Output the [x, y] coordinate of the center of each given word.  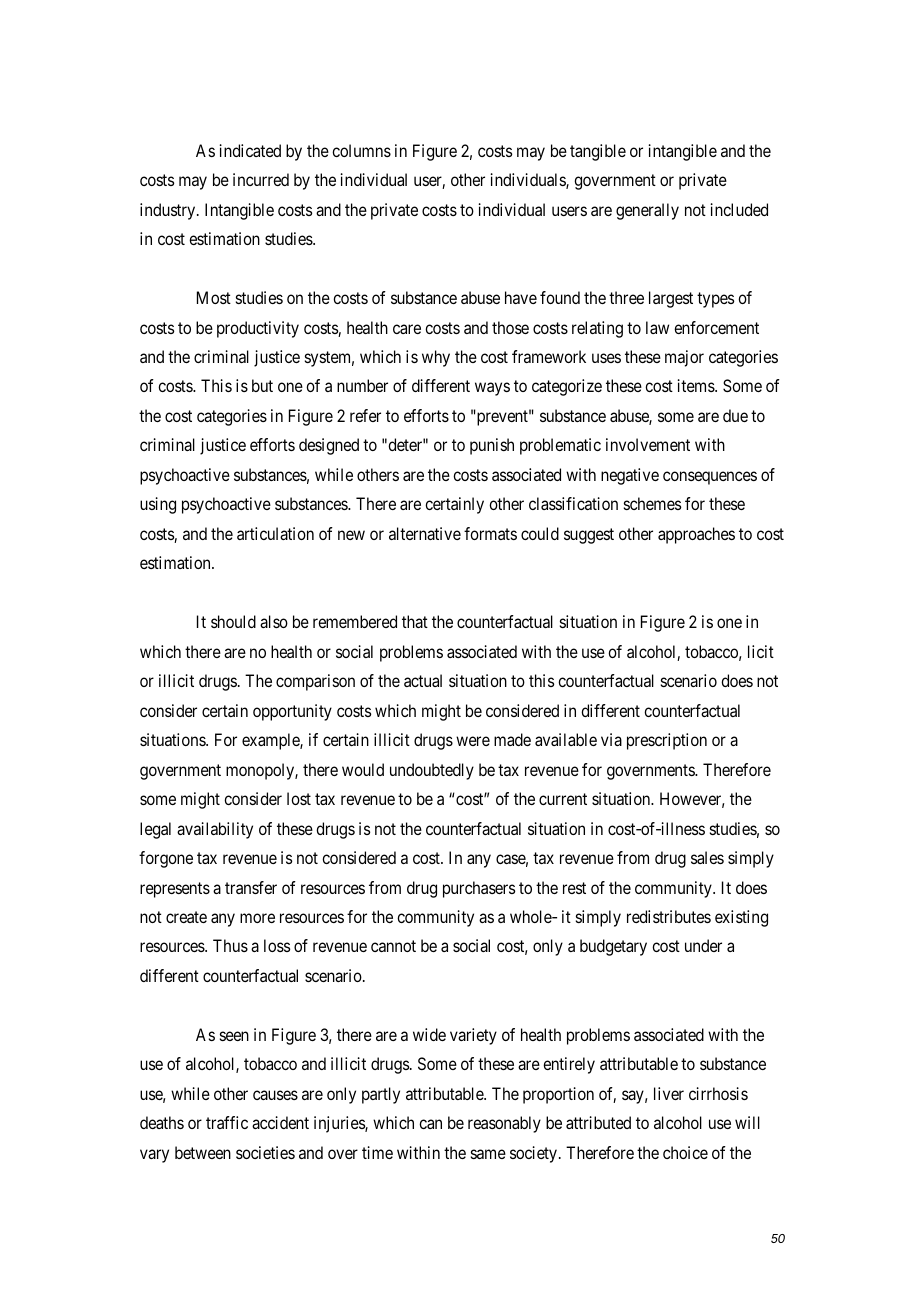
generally [647, 211]
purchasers [479, 889]
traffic [227, 1122]
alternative [425, 533]
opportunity [292, 712]
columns [361, 150]
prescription [667, 741]
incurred [261, 179]
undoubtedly [432, 771]
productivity [258, 329]
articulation [275, 533]
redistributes [669, 916]
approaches [696, 535]
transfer [251, 887]
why [436, 358]
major [684, 358]
